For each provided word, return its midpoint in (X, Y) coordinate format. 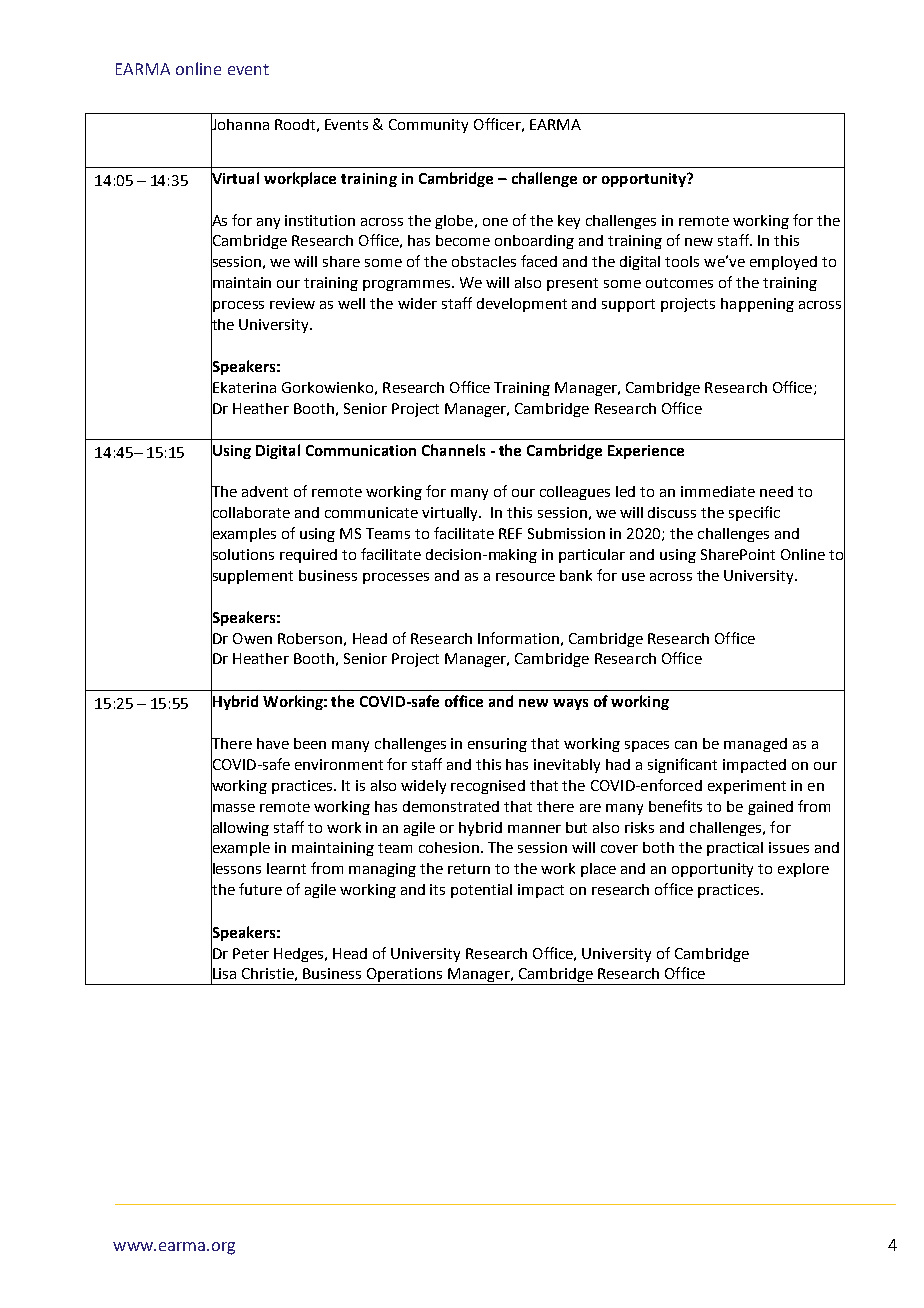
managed (755, 745)
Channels (453, 450)
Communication (361, 450)
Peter (251, 953)
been (310, 743)
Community (428, 126)
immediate (718, 491)
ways (570, 704)
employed (783, 263)
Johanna (240, 124)
